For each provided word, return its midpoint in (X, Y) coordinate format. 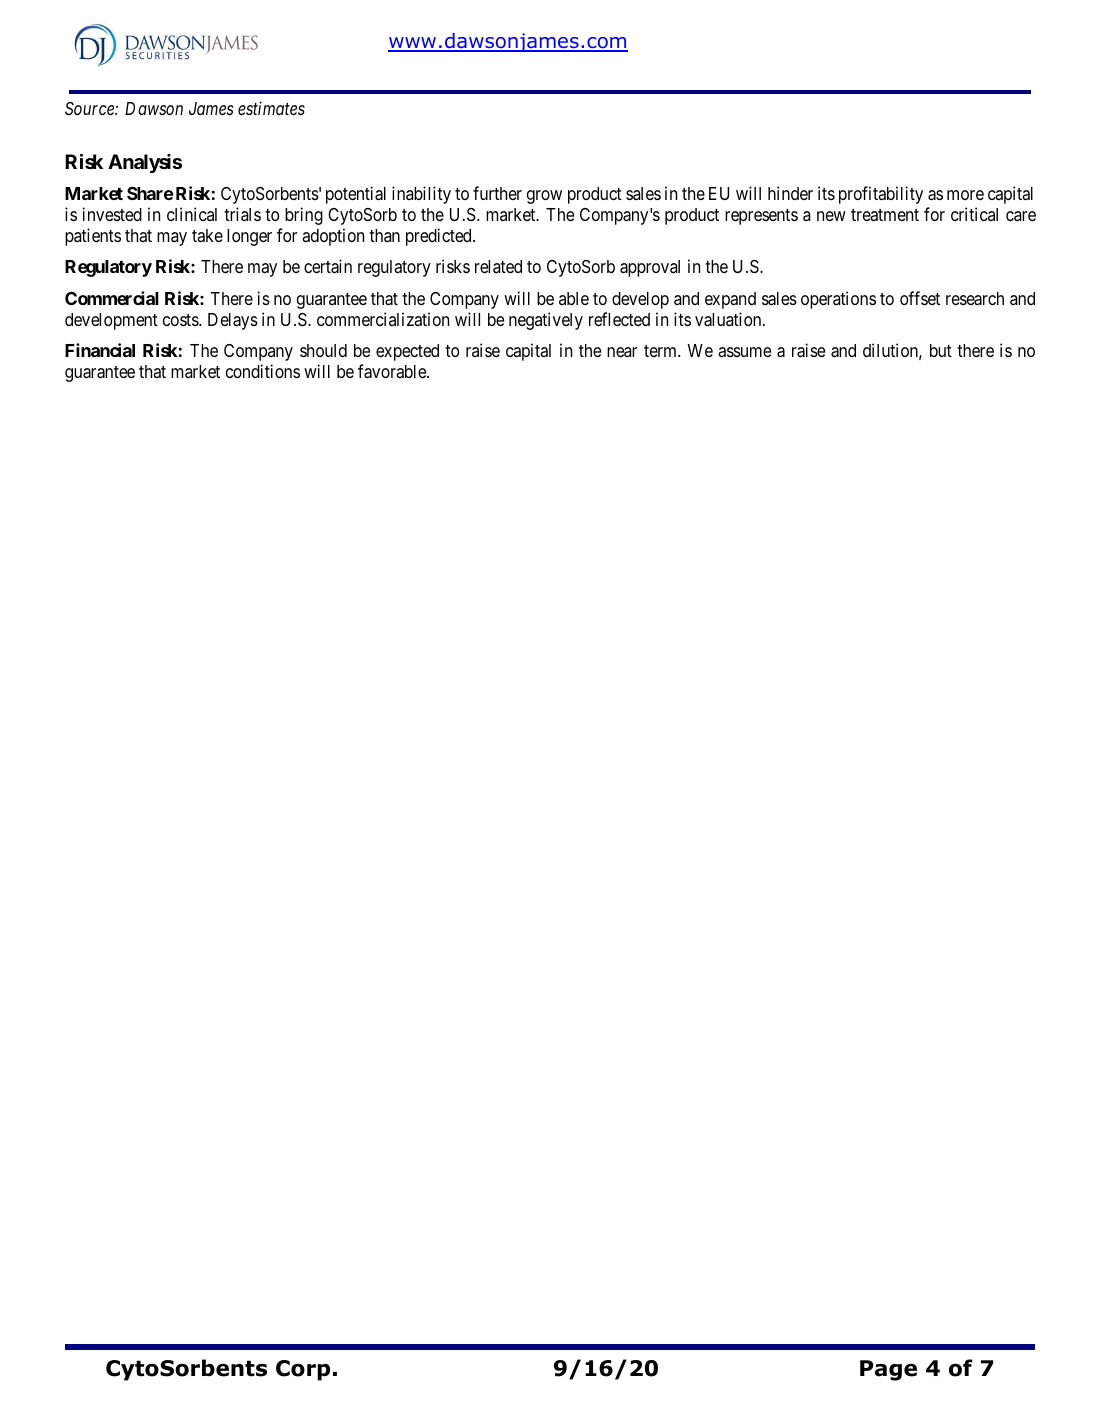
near (622, 352)
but (941, 350)
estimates (271, 108)
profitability (881, 195)
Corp (303, 1370)
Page (888, 1370)
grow (544, 197)
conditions (263, 371)
